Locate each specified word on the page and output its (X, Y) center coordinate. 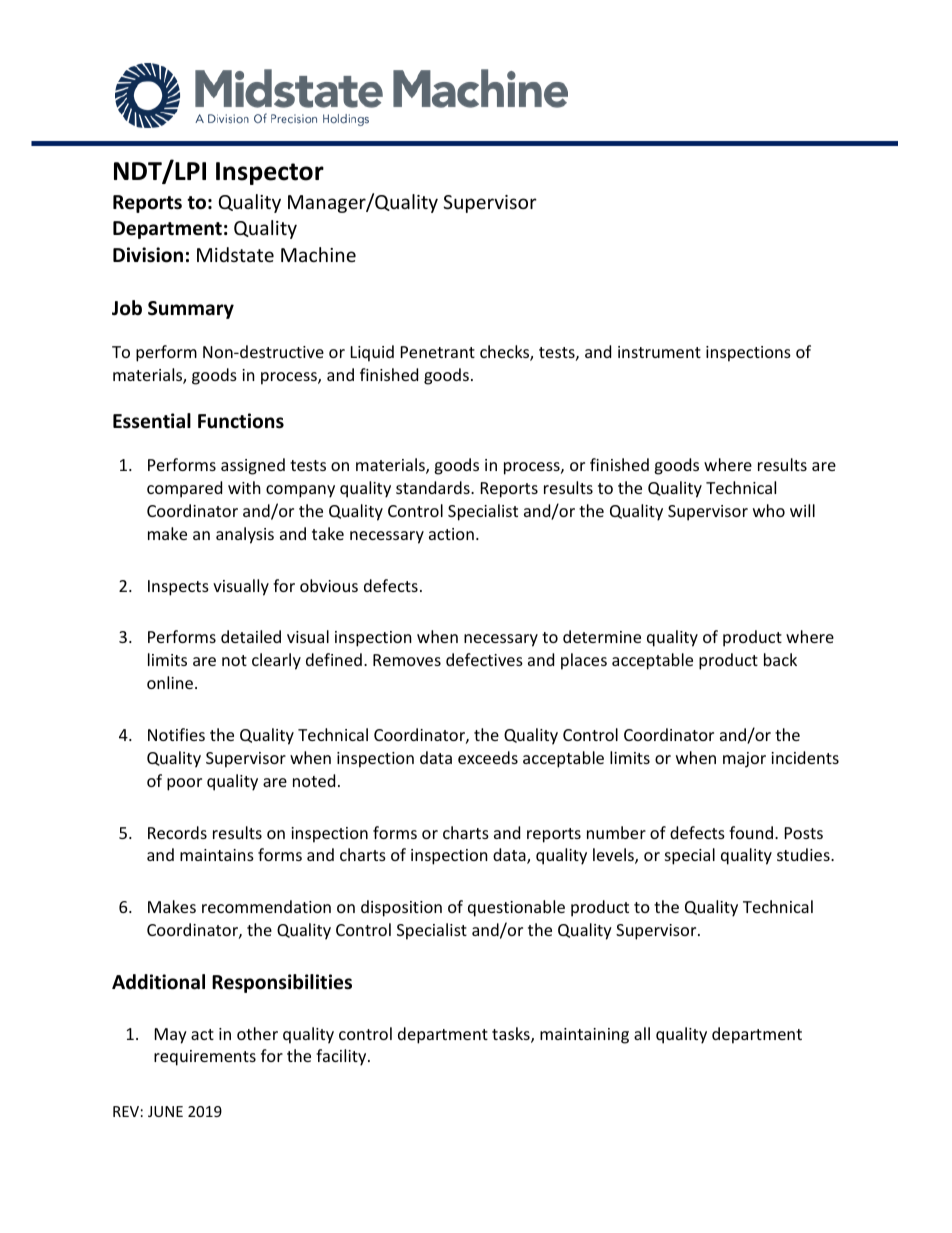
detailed (251, 636)
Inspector (270, 173)
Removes (407, 660)
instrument (659, 352)
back (780, 659)
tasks (512, 1035)
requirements (205, 1058)
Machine (318, 254)
